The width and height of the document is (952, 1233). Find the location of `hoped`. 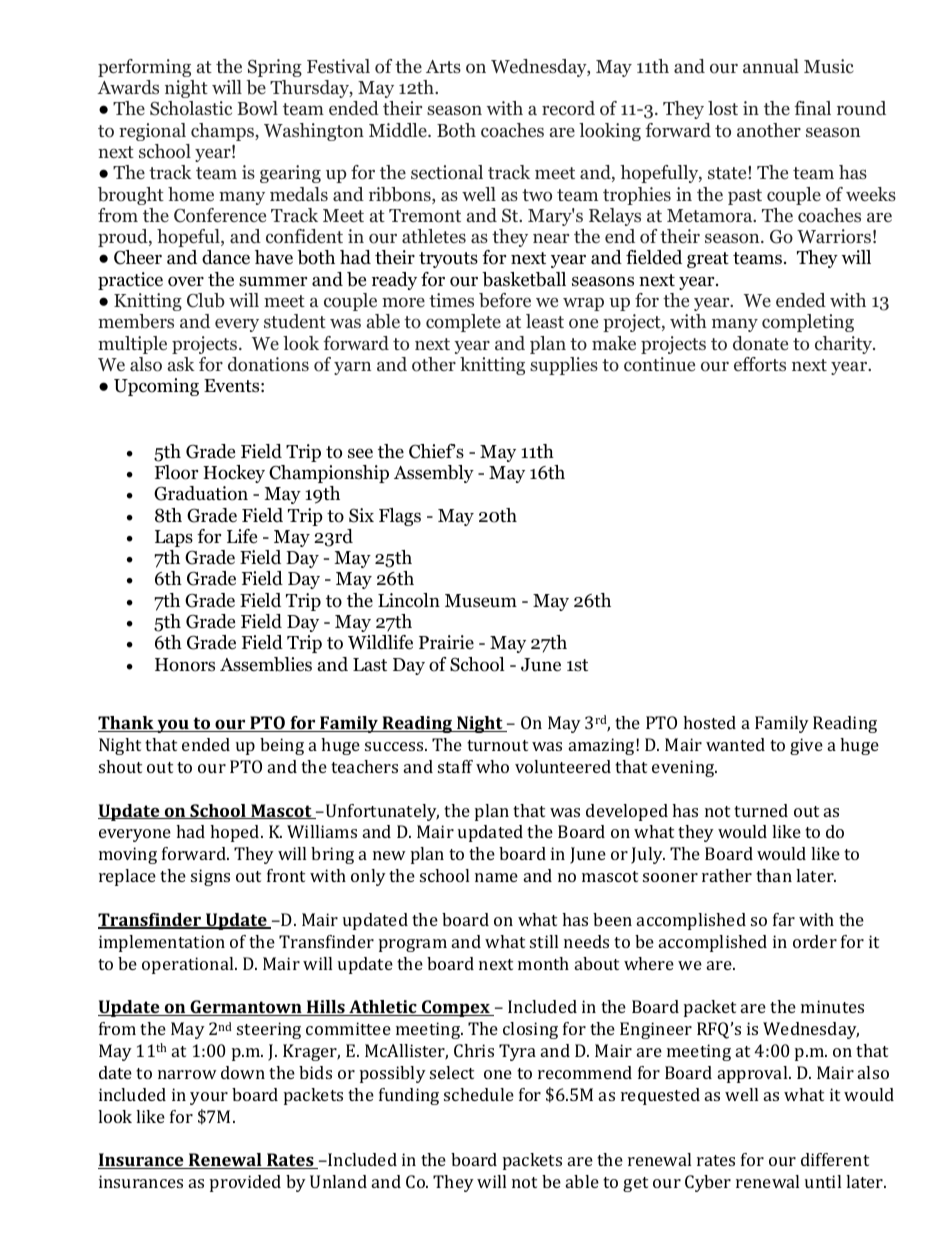

hoped is located at coordinates (236, 833).
